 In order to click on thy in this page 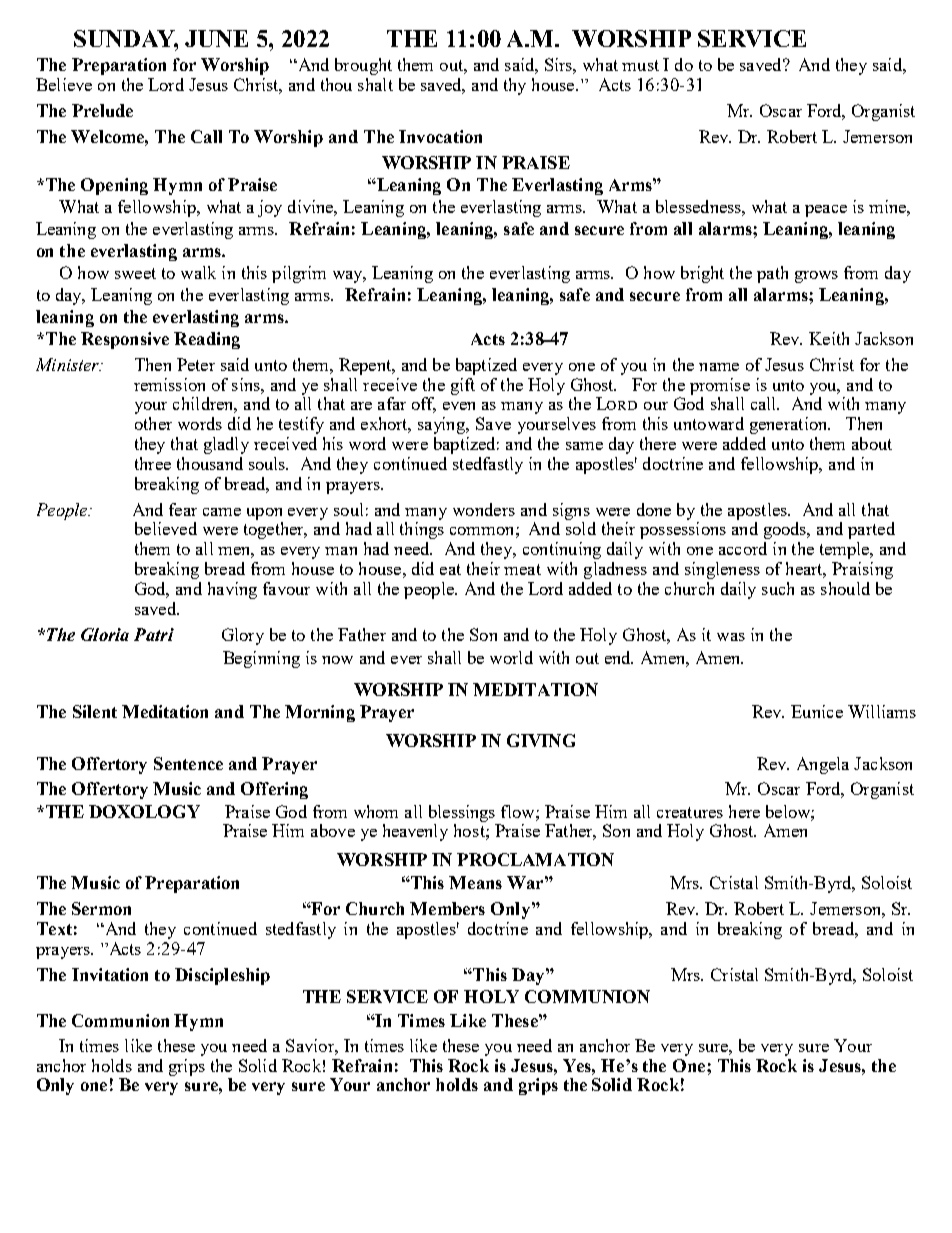, I will do `click(515, 86)`.
